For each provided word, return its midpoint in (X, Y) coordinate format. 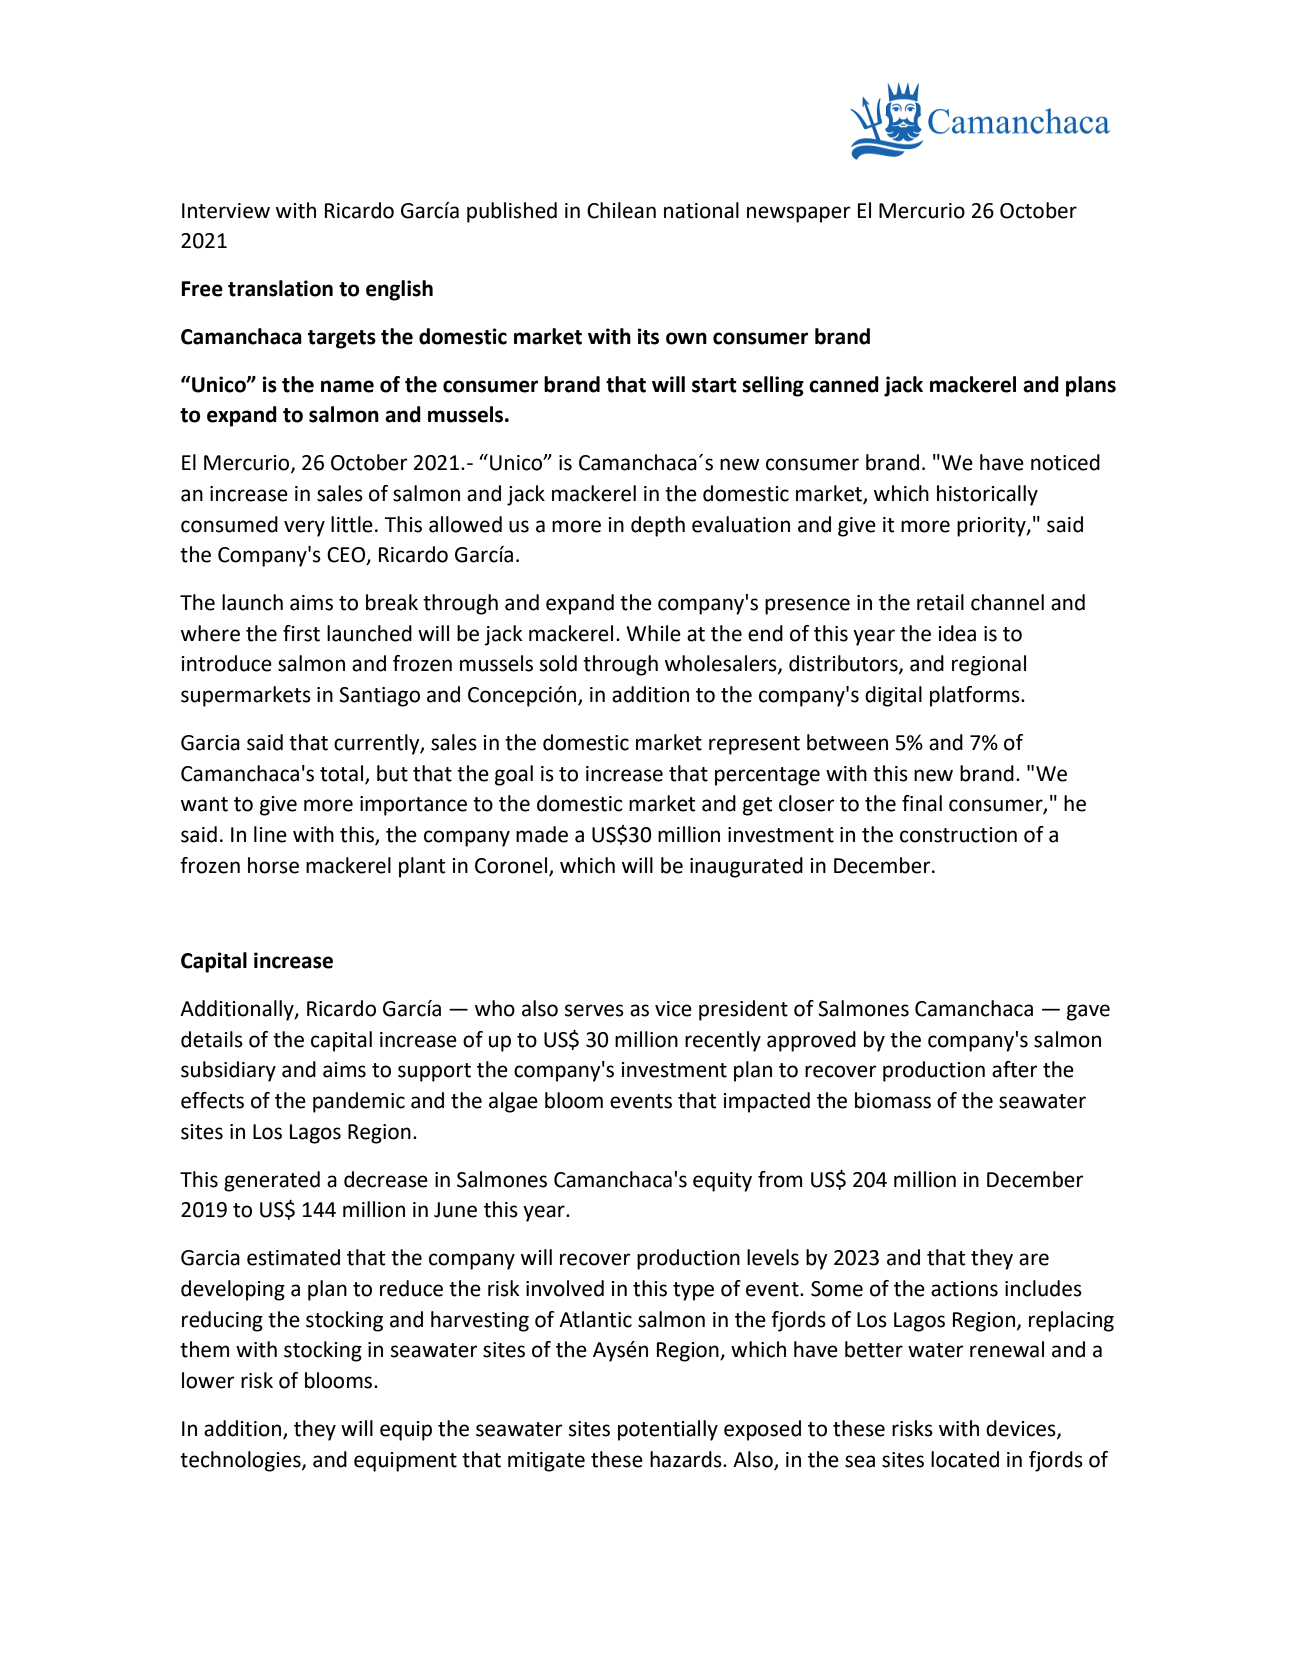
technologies (241, 1461)
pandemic (359, 1102)
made (542, 834)
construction (958, 835)
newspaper (799, 214)
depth (658, 526)
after (1015, 1069)
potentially (668, 1430)
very (304, 528)
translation (280, 288)
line (270, 834)
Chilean (621, 210)
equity (722, 1182)
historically (987, 495)
